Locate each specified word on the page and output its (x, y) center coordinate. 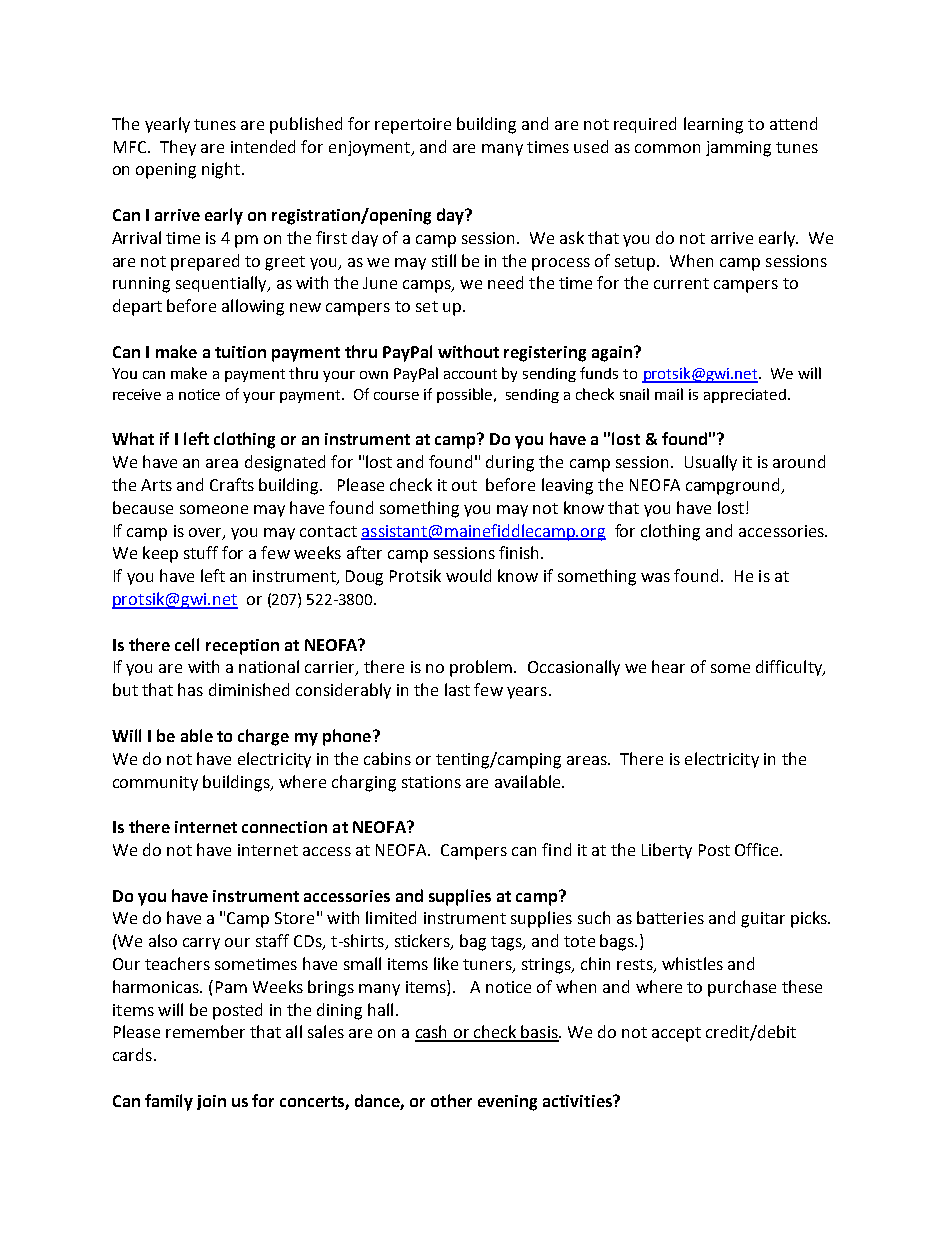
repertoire (413, 126)
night (221, 170)
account (470, 374)
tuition (240, 352)
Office (758, 849)
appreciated (745, 396)
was (655, 577)
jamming (738, 149)
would (468, 575)
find (556, 849)
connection (284, 827)
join (211, 1102)
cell (187, 644)
